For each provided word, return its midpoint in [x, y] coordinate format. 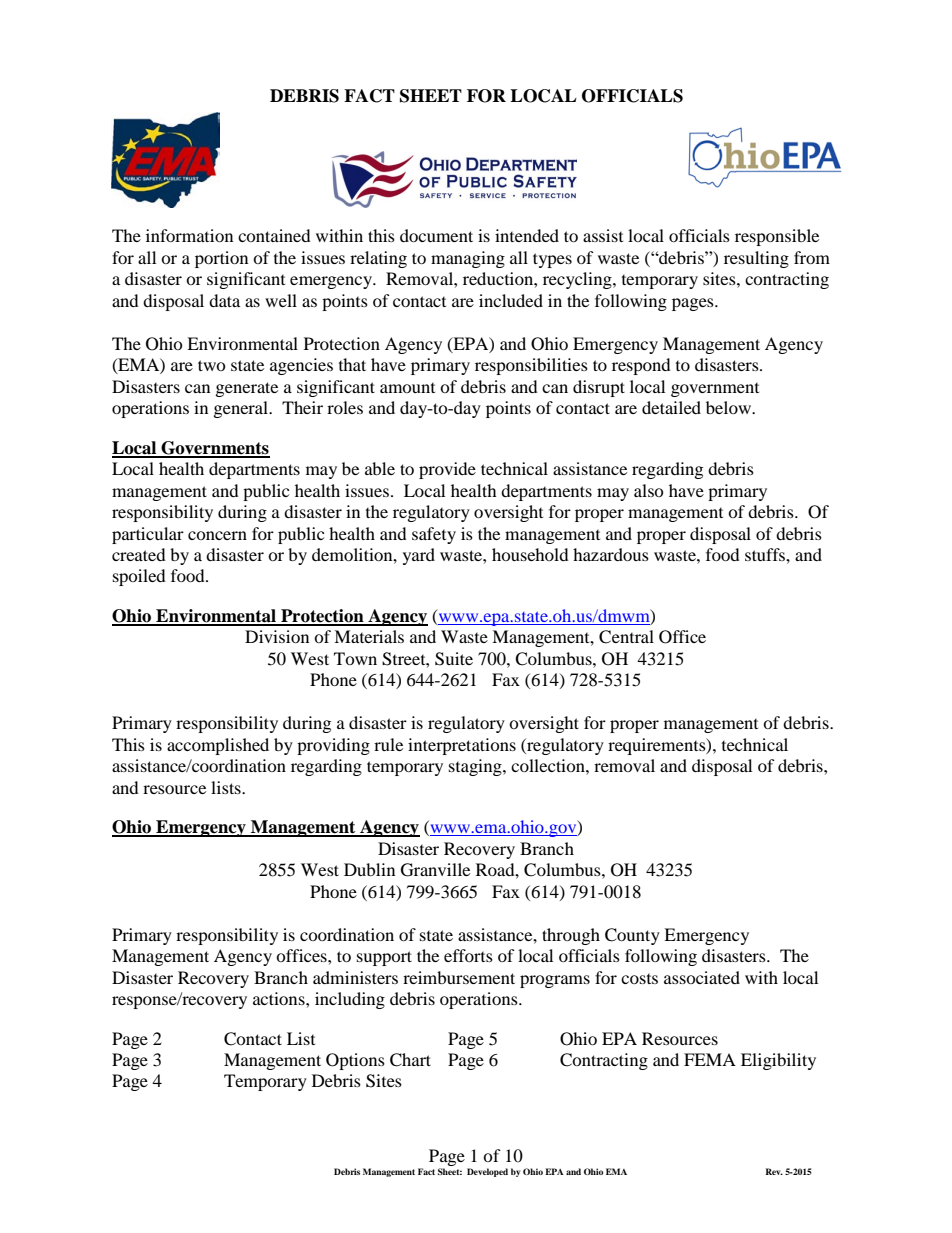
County [632, 936]
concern [217, 535]
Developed [487, 1172]
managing [468, 259]
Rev [774, 1171]
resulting [756, 259]
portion [221, 259]
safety [434, 535]
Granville [435, 870]
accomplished [218, 746]
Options [355, 1061]
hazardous [611, 554]
